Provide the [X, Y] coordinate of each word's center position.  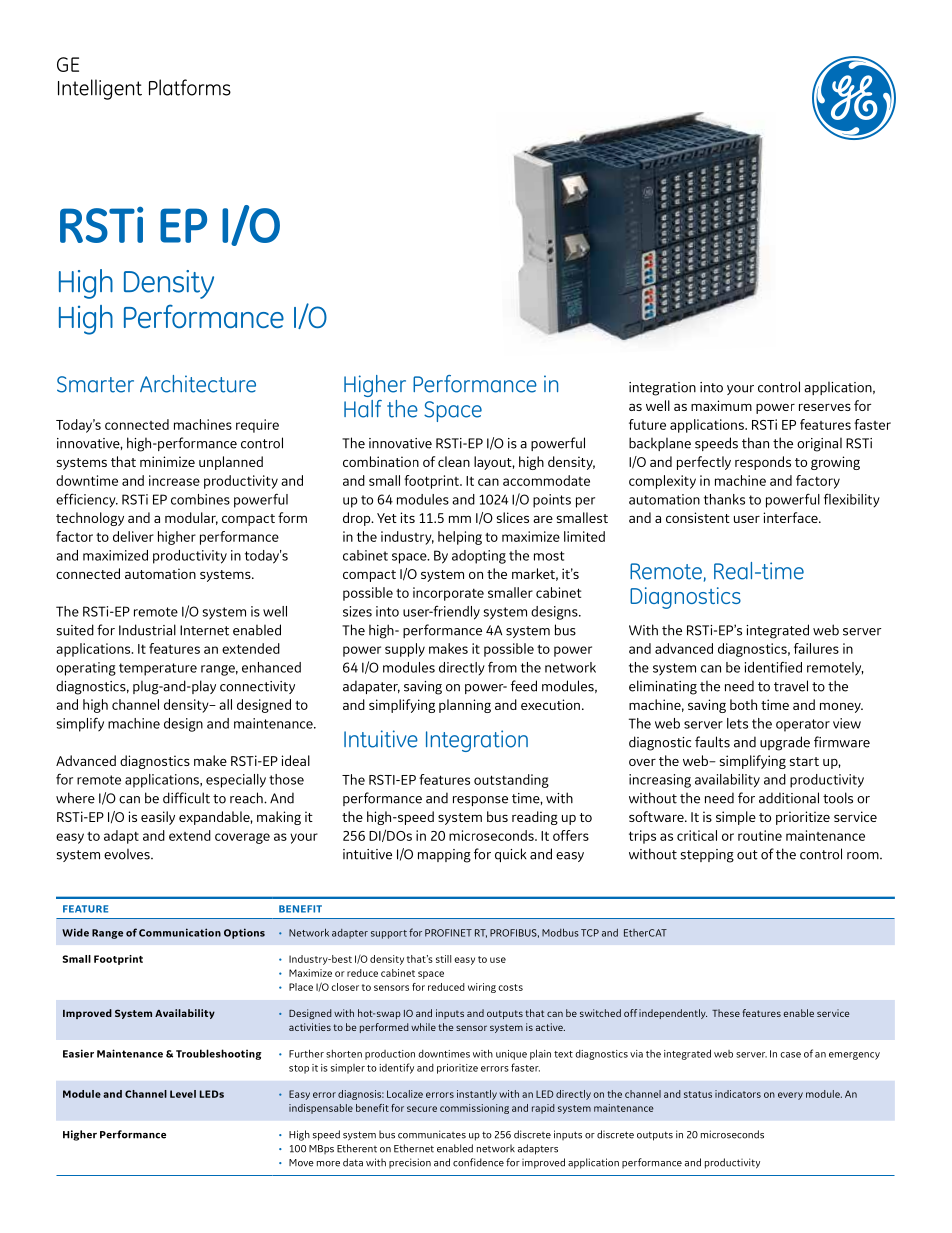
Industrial [147, 630]
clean [454, 461]
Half [363, 409]
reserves [825, 407]
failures [816, 648]
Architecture [198, 384]
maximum [721, 405]
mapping [444, 856]
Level [183, 1094]
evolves [128, 854]
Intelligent [100, 89]
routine [760, 835]
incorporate [448, 594]
